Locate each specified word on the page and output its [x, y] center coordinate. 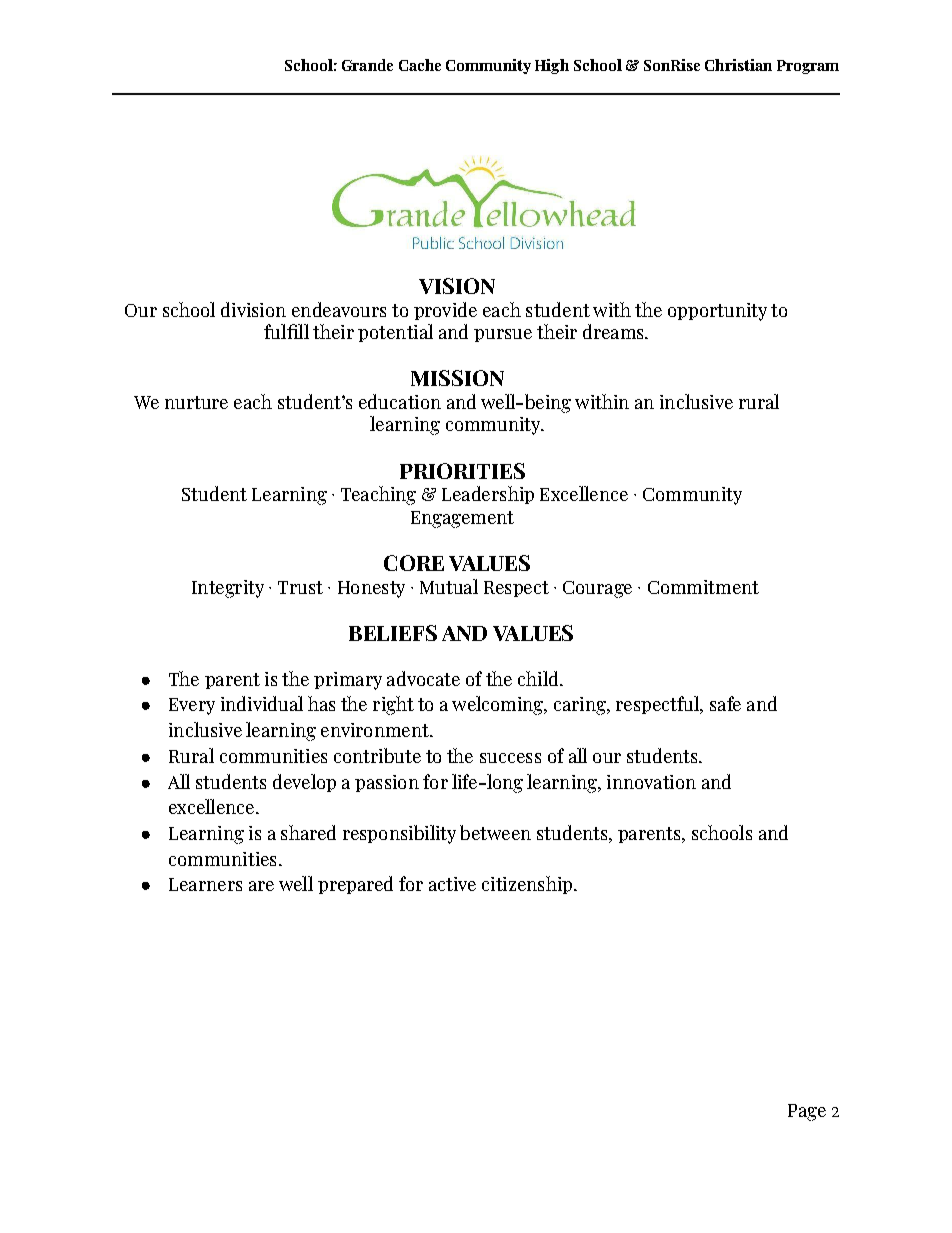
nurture [196, 402]
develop [304, 783]
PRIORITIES [462, 471]
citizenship [527, 885]
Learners [205, 884]
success [510, 758]
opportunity [717, 312]
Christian [738, 65]
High [552, 66]
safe [725, 703]
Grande [367, 65]
